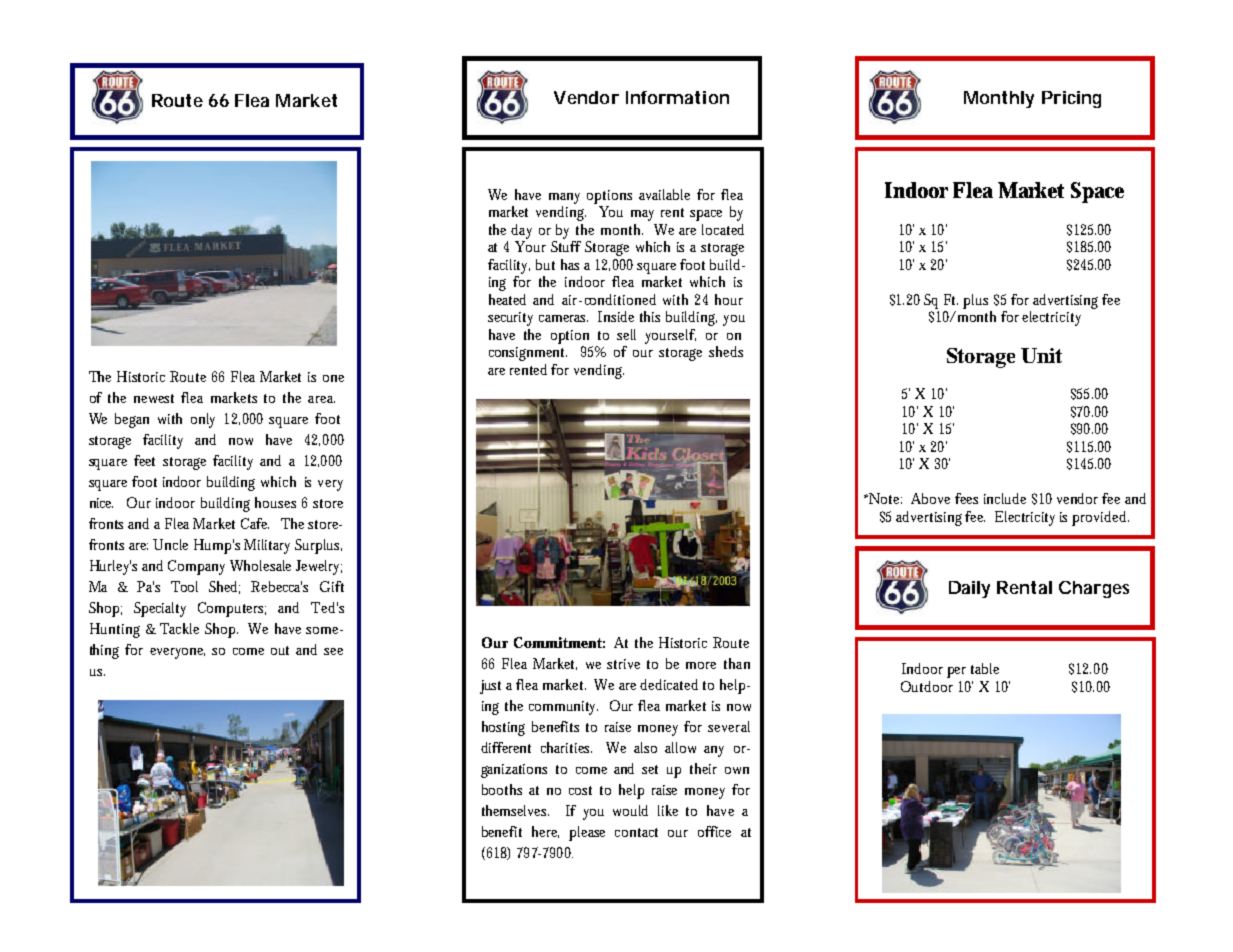  I want to click on would, so click(630, 810).
